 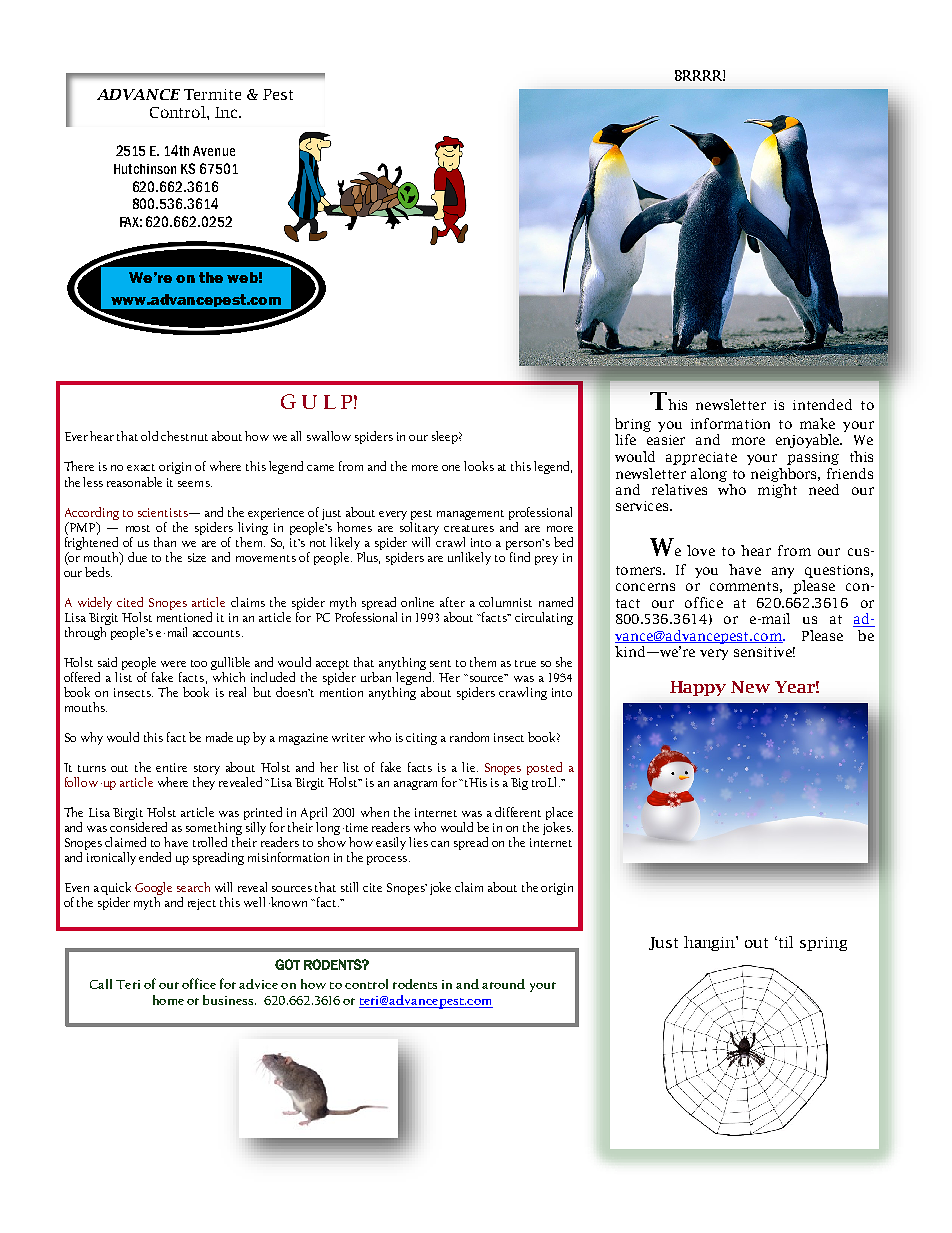 What do you see at coordinates (214, 151) in the image?
I see `Avenue` at bounding box center [214, 151].
